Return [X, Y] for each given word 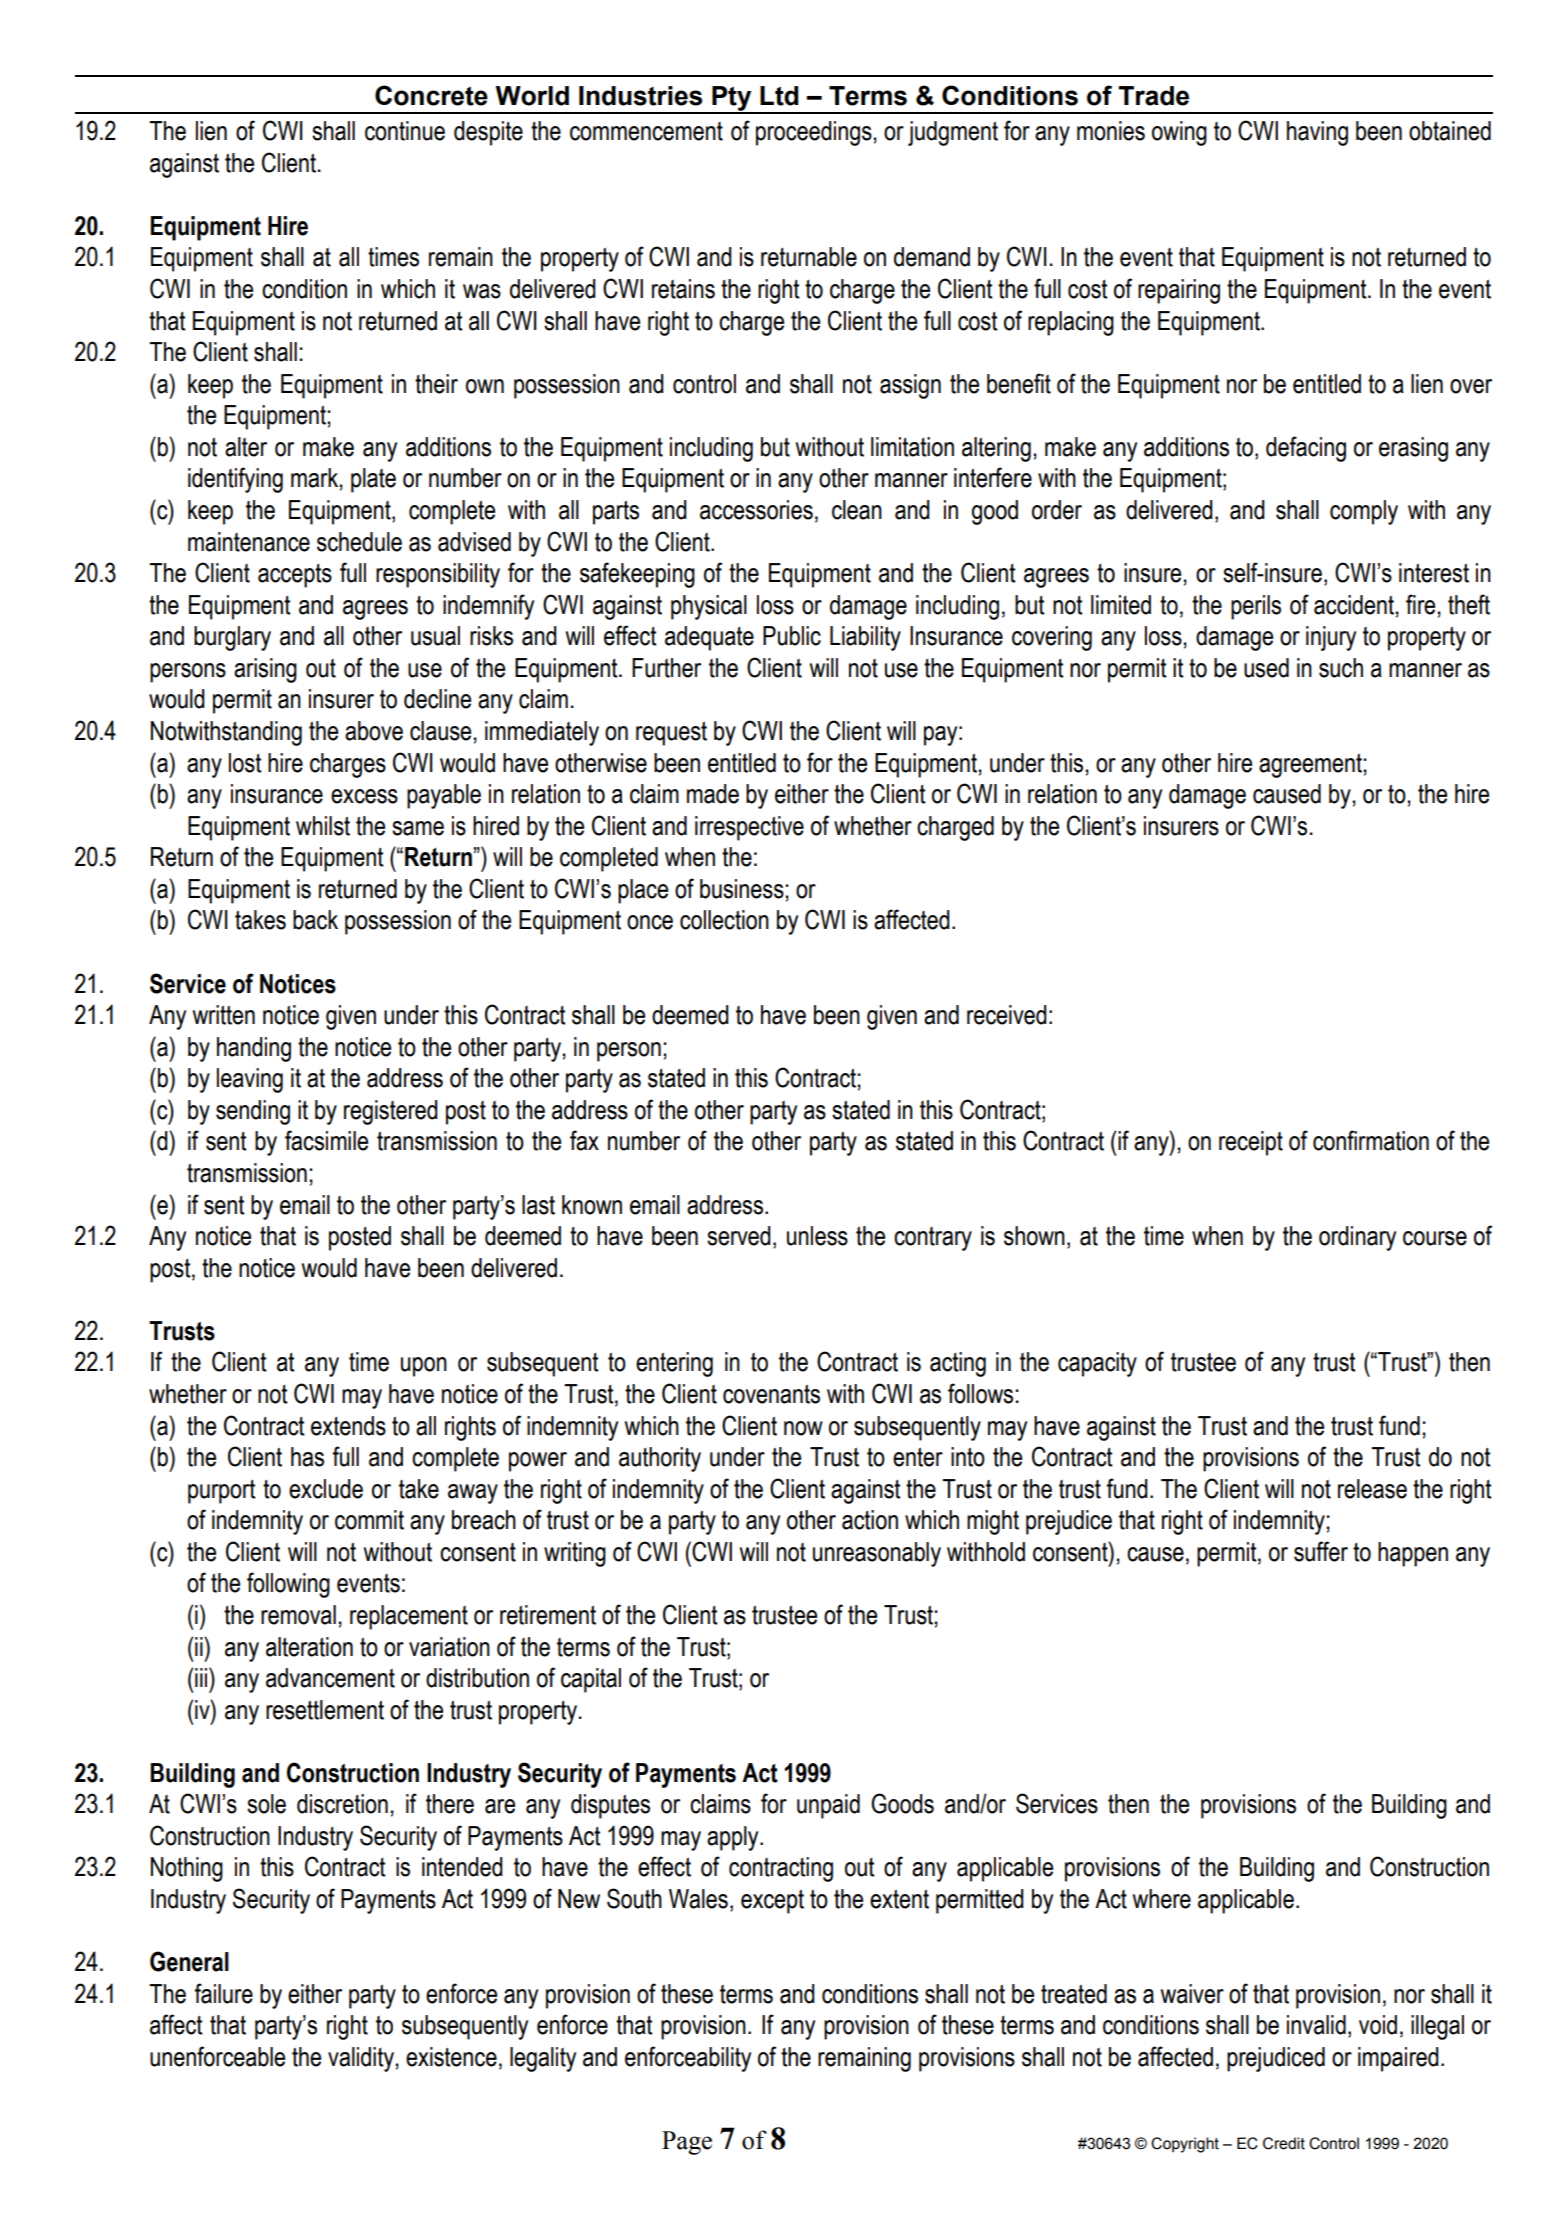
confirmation [1371, 1140]
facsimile [326, 1140]
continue [405, 131]
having [1317, 133]
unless [817, 1236]
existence [451, 2057]
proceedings [814, 133]
